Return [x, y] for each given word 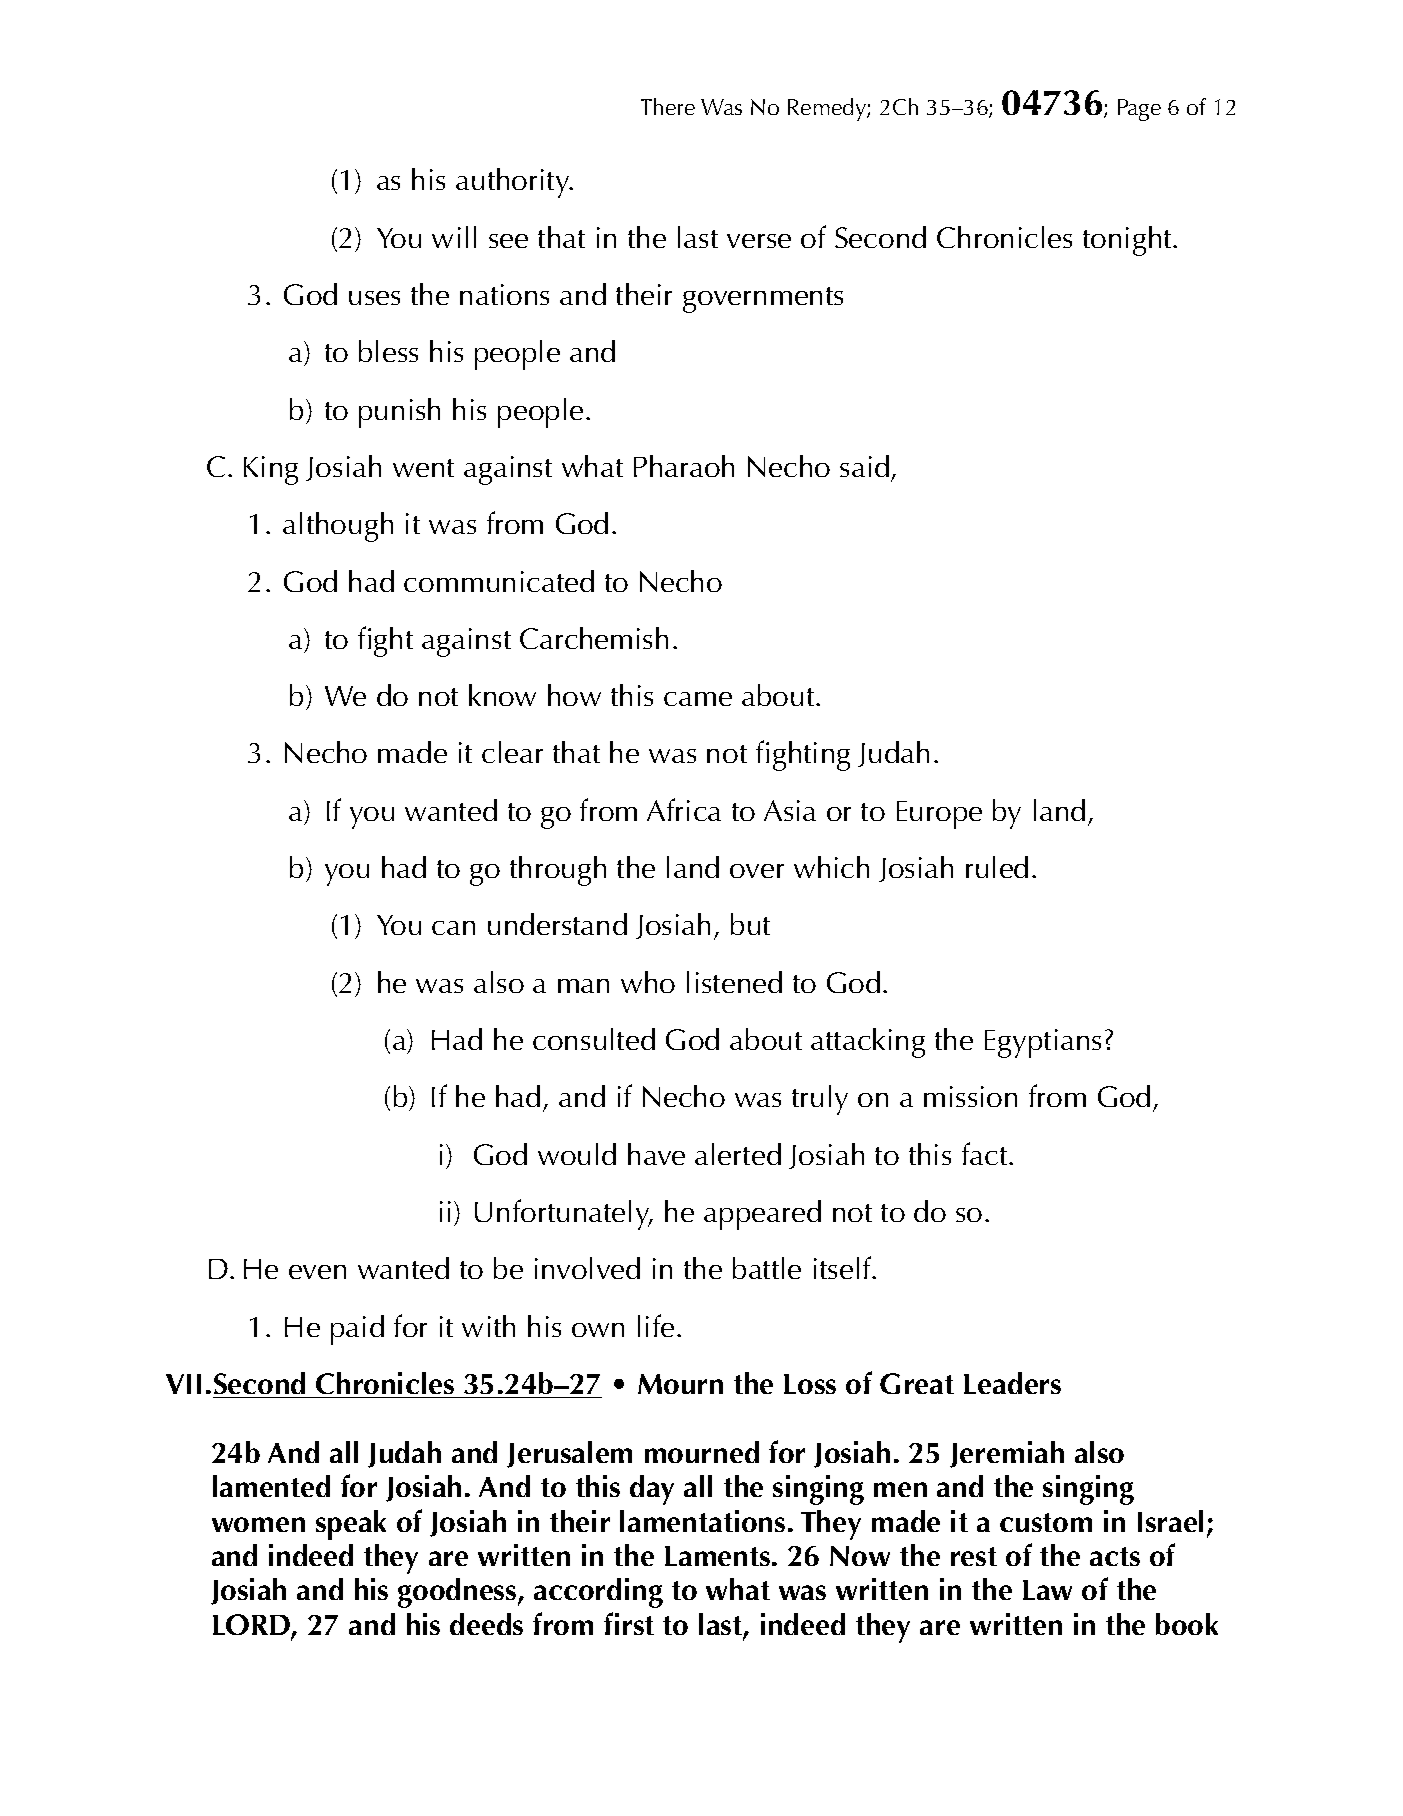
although [338, 527]
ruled [997, 867]
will [454, 237]
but [750, 924]
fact [986, 1153]
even [317, 1272]
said [864, 466]
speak [351, 1525]
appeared [762, 1215]
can [453, 928]
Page [1139, 110]
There [668, 106]
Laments [717, 1556]
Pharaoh [684, 466]
